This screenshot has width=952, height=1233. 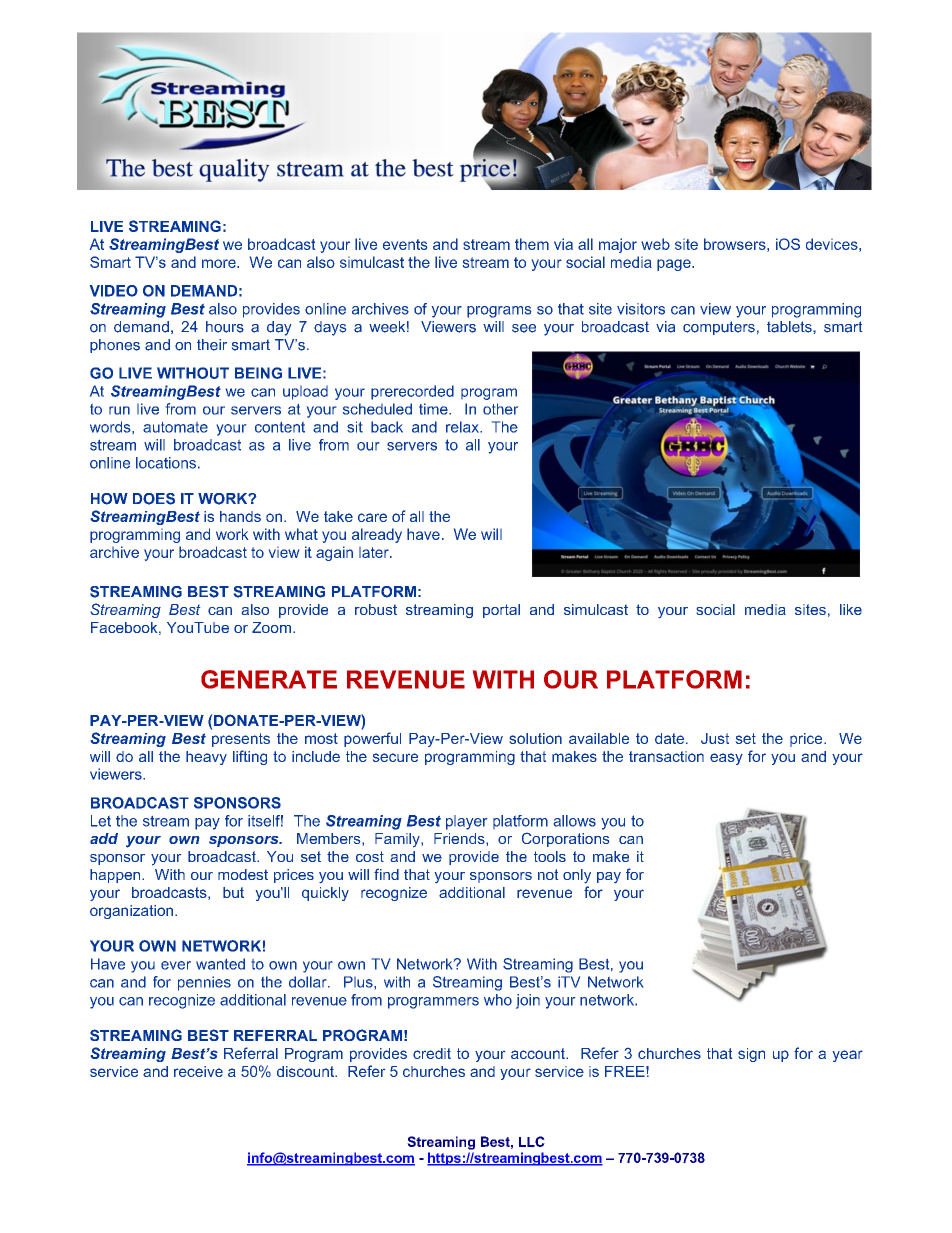 What do you see at coordinates (269, 679) in the screenshot?
I see `GENERATE` at bounding box center [269, 679].
